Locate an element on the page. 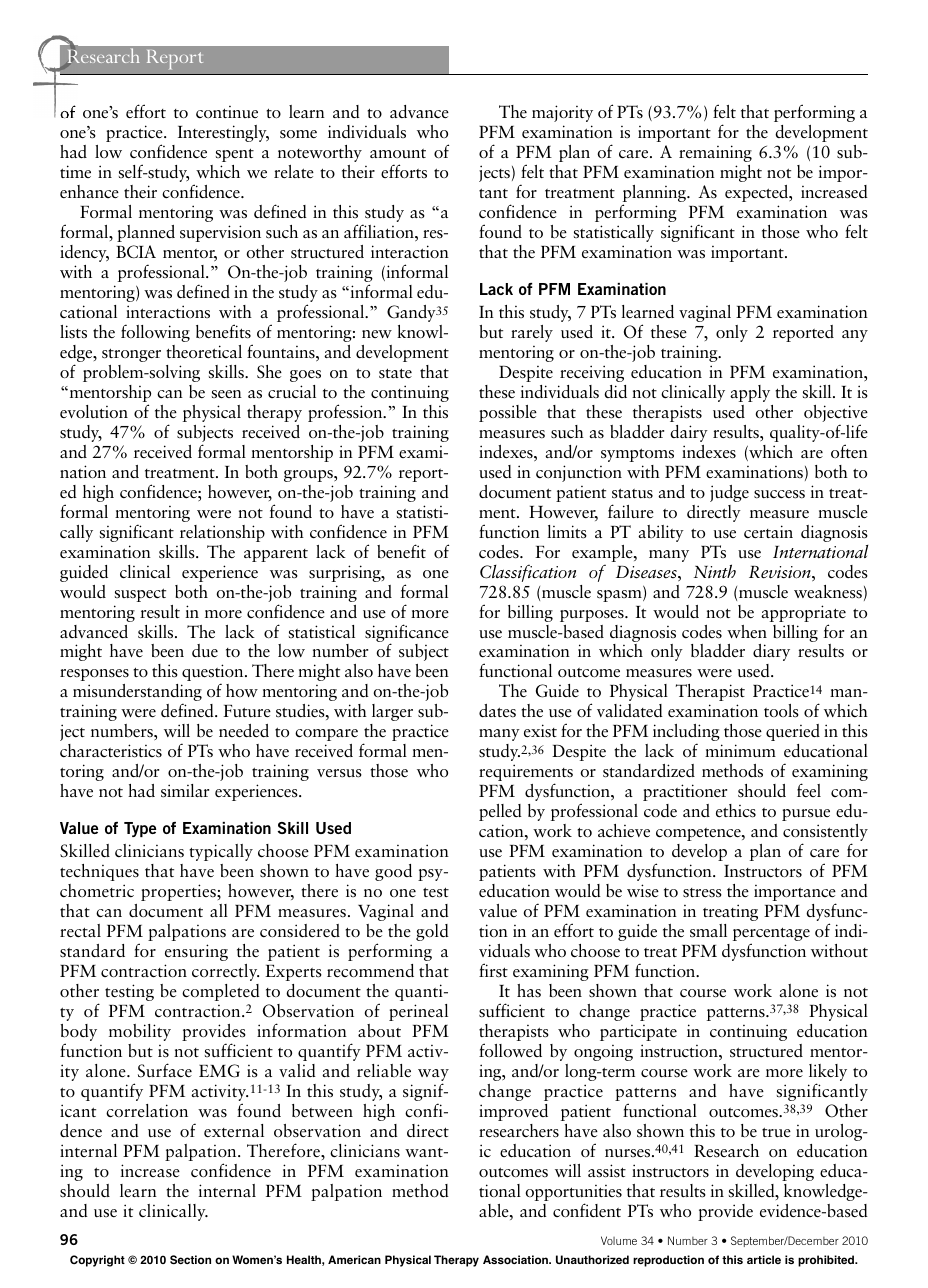 The image size is (928, 1288). spent is located at coordinates (235, 155).
